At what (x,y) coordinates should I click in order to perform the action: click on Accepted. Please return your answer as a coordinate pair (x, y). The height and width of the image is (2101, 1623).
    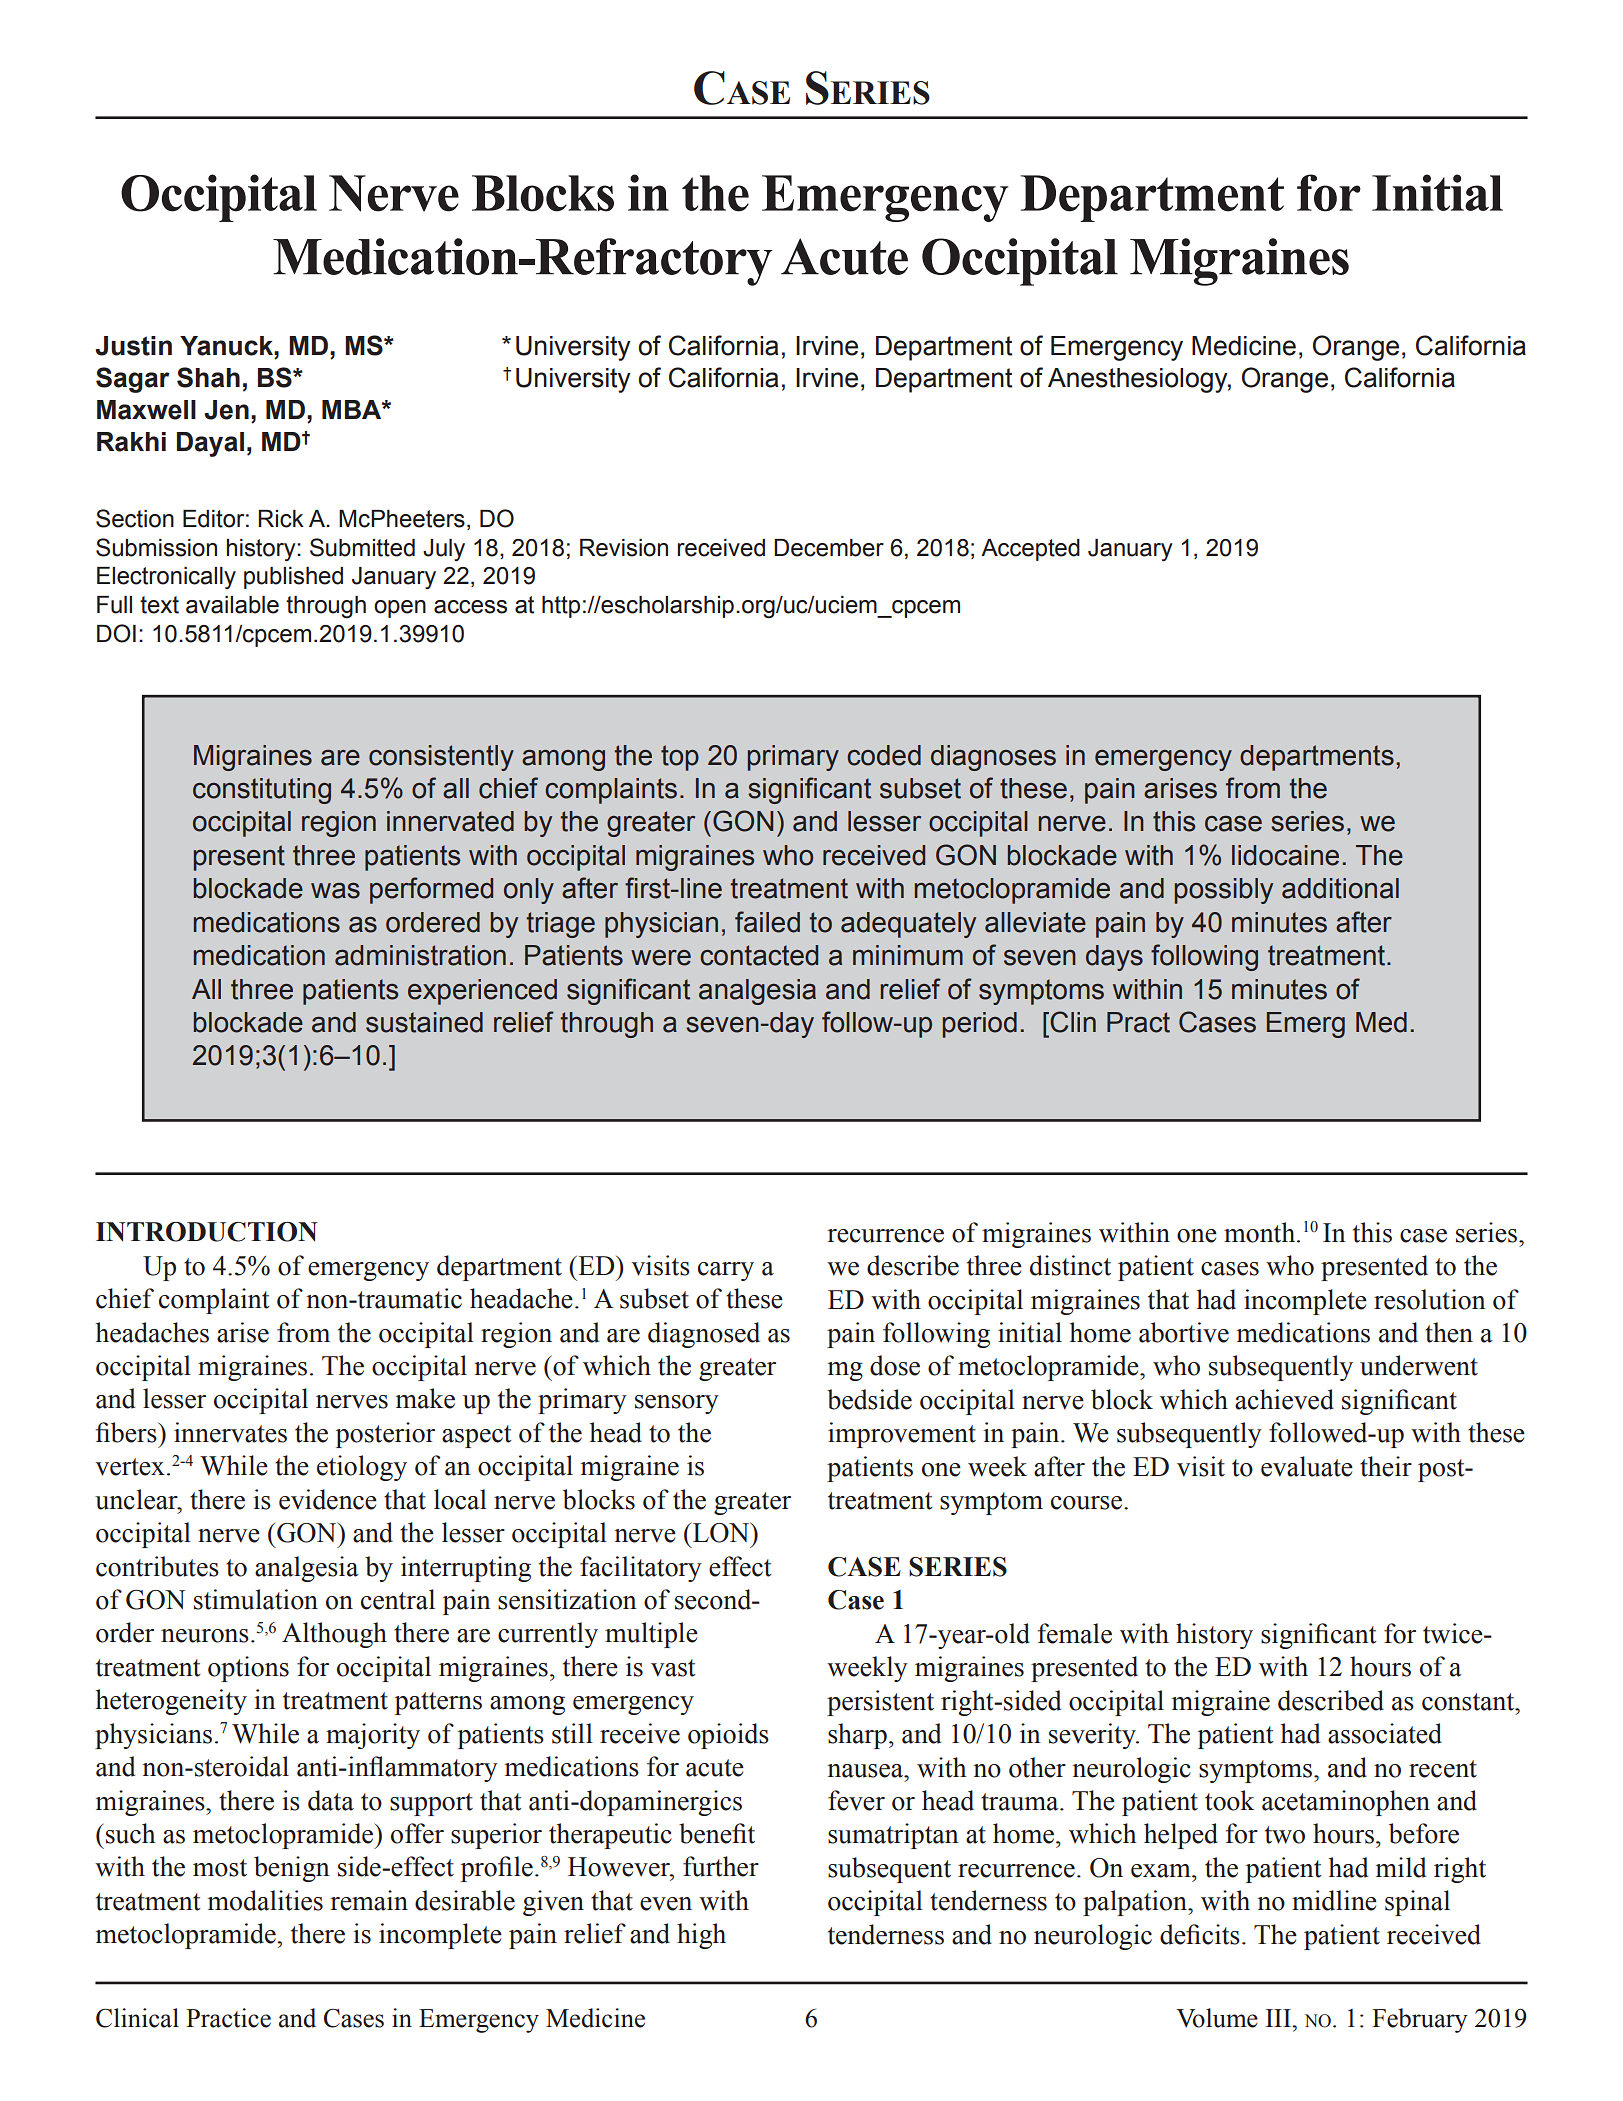
    Looking at the image, I should click on (1030, 550).
